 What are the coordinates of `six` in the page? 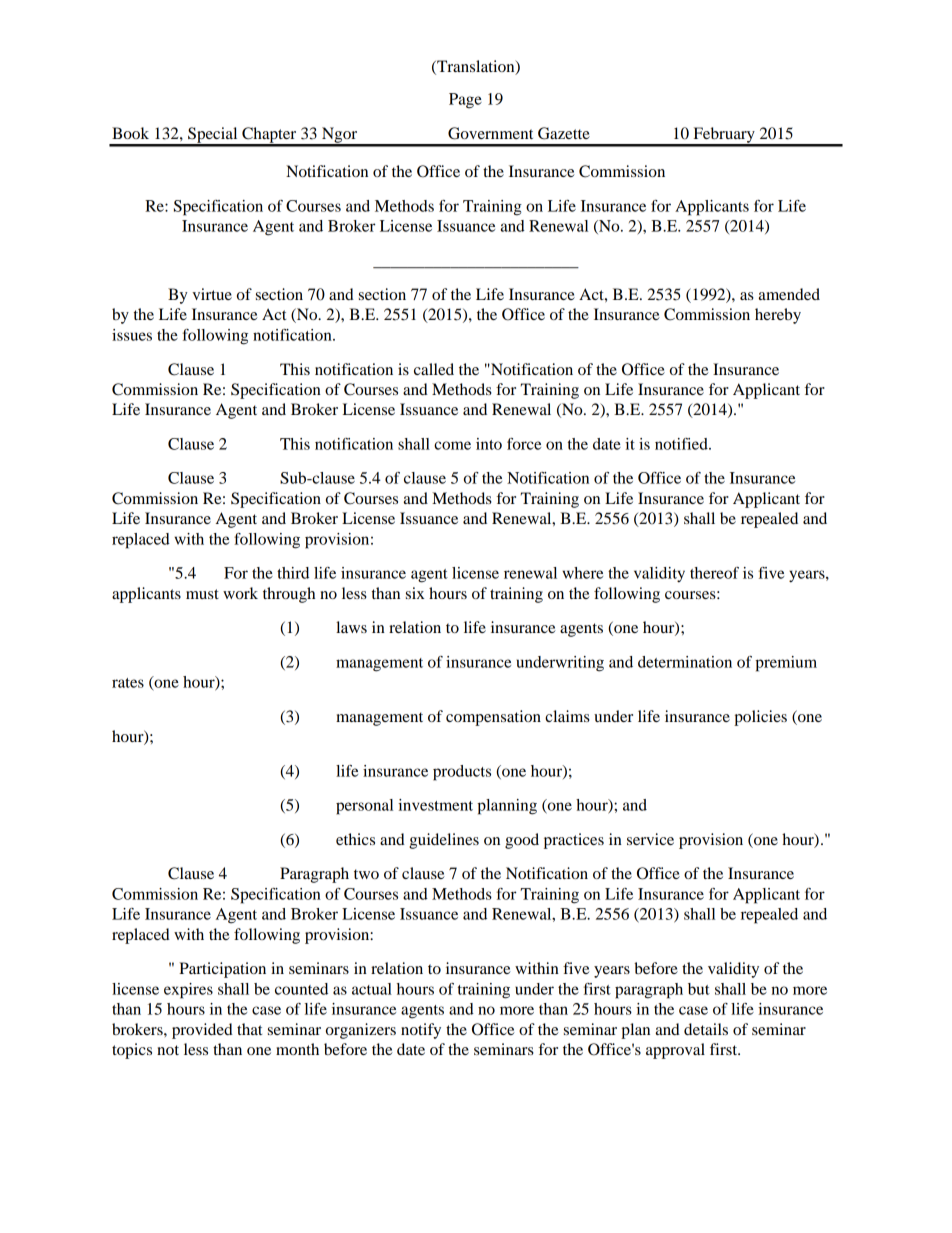 It's located at (415, 593).
